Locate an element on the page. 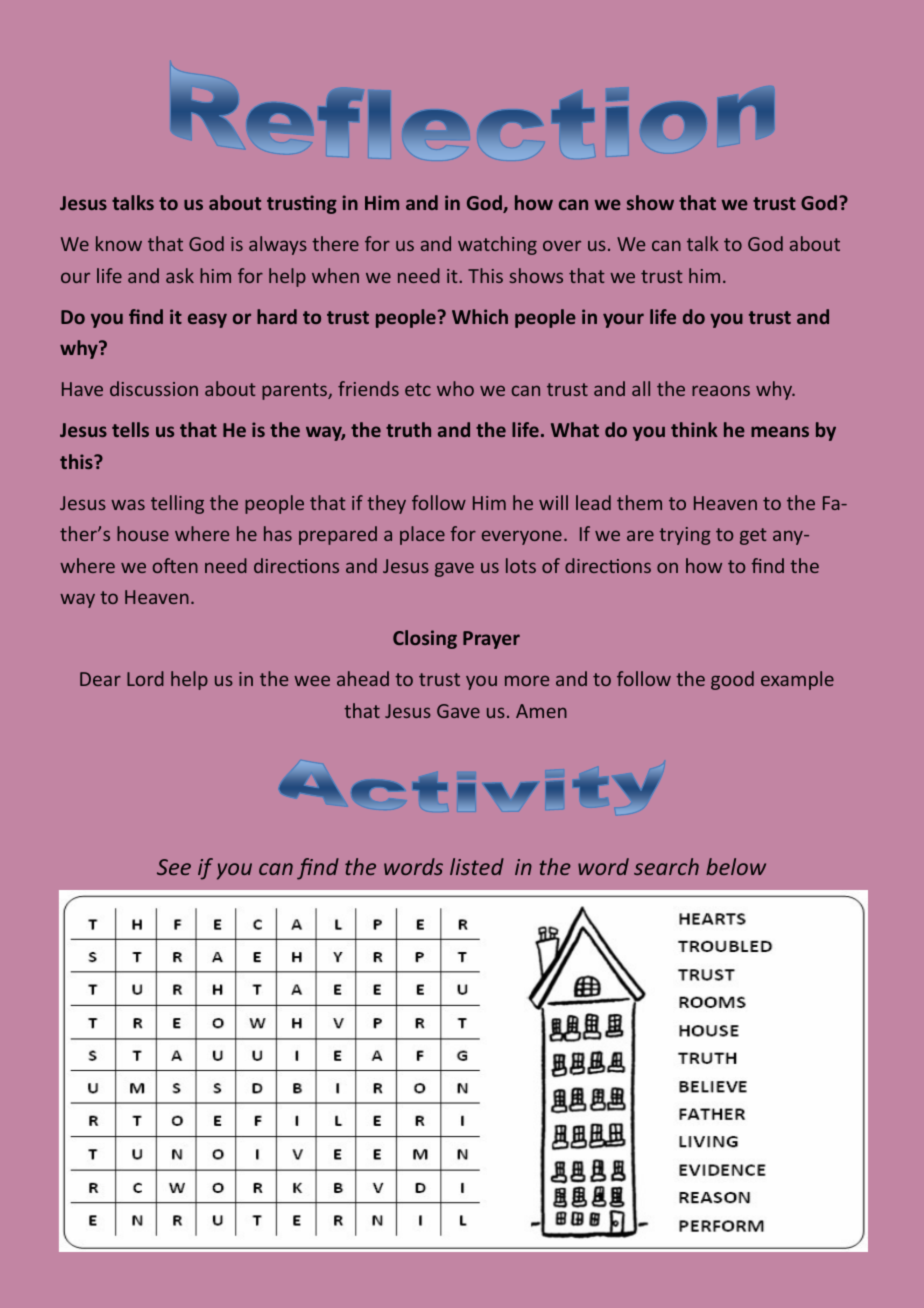 The height and width of the document is (1308, 924). listed is located at coordinates (477, 866).
